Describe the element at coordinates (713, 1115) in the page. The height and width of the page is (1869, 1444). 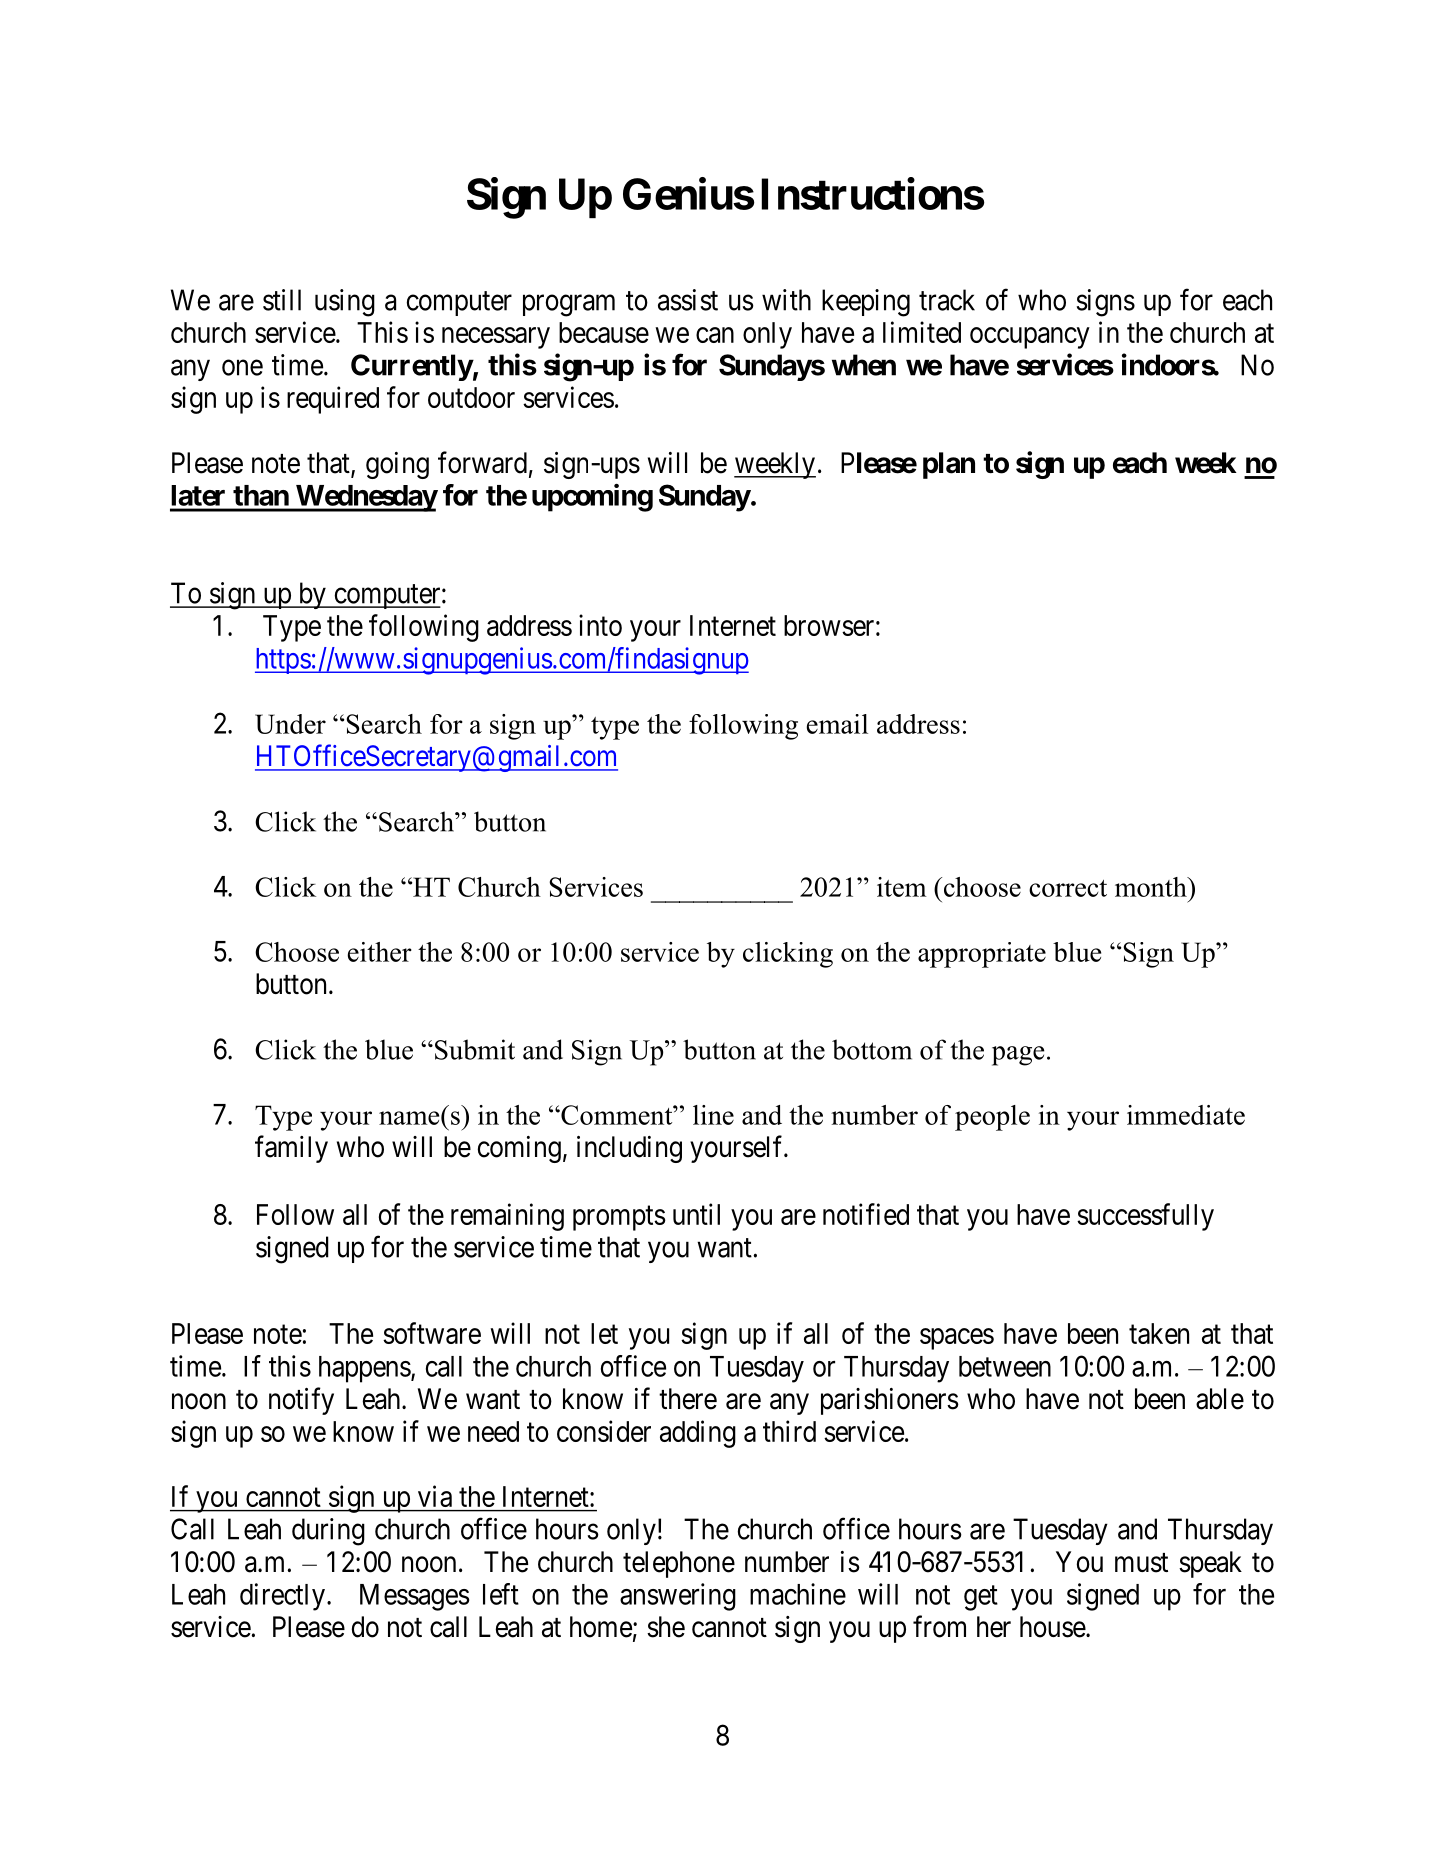
I see `line` at that location.
